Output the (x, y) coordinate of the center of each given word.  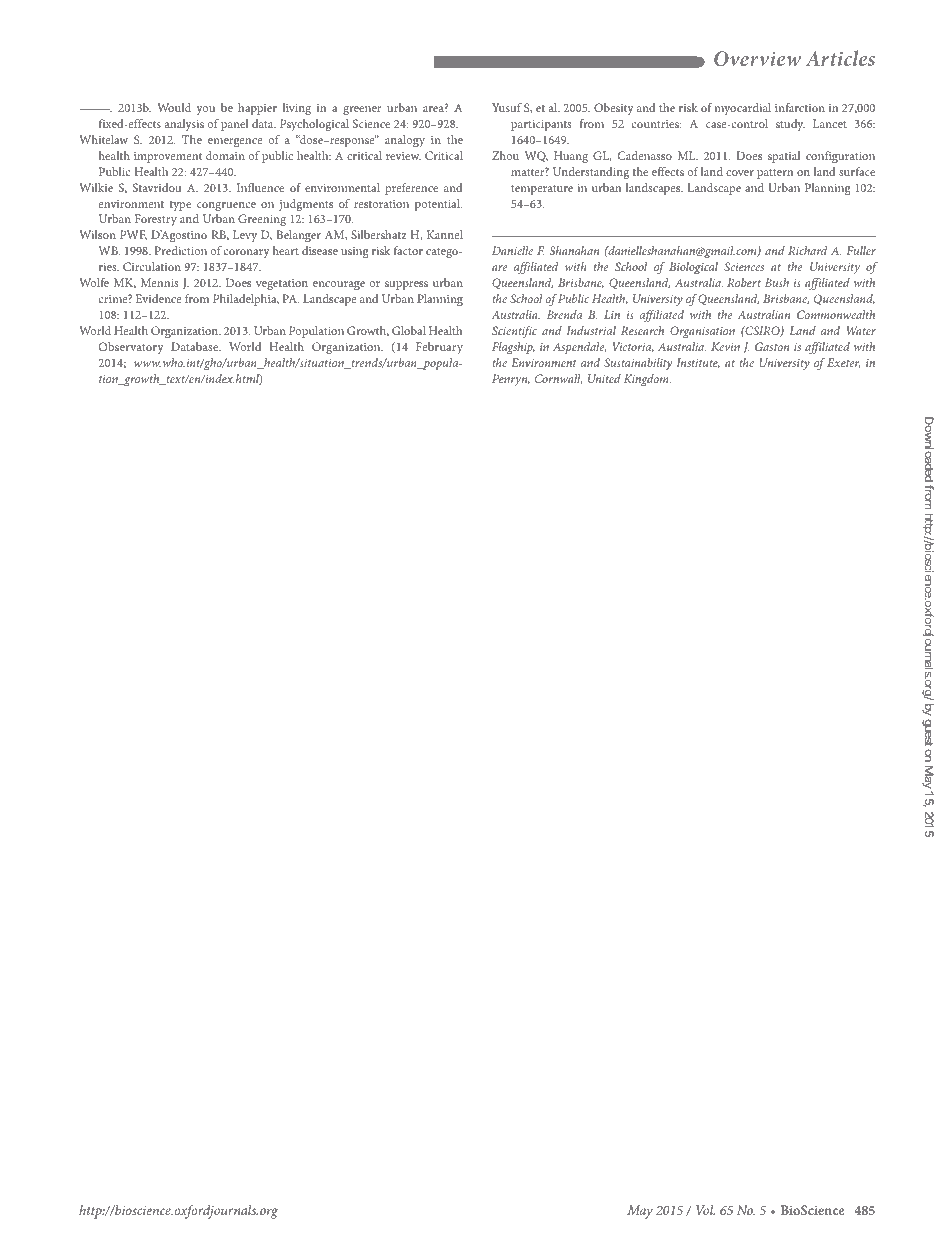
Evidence (158, 298)
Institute (698, 363)
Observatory (131, 348)
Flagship (513, 348)
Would (174, 107)
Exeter (843, 363)
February (439, 348)
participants (541, 125)
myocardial (742, 109)
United (604, 378)
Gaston (772, 346)
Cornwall (558, 379)
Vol (705, 1210)
